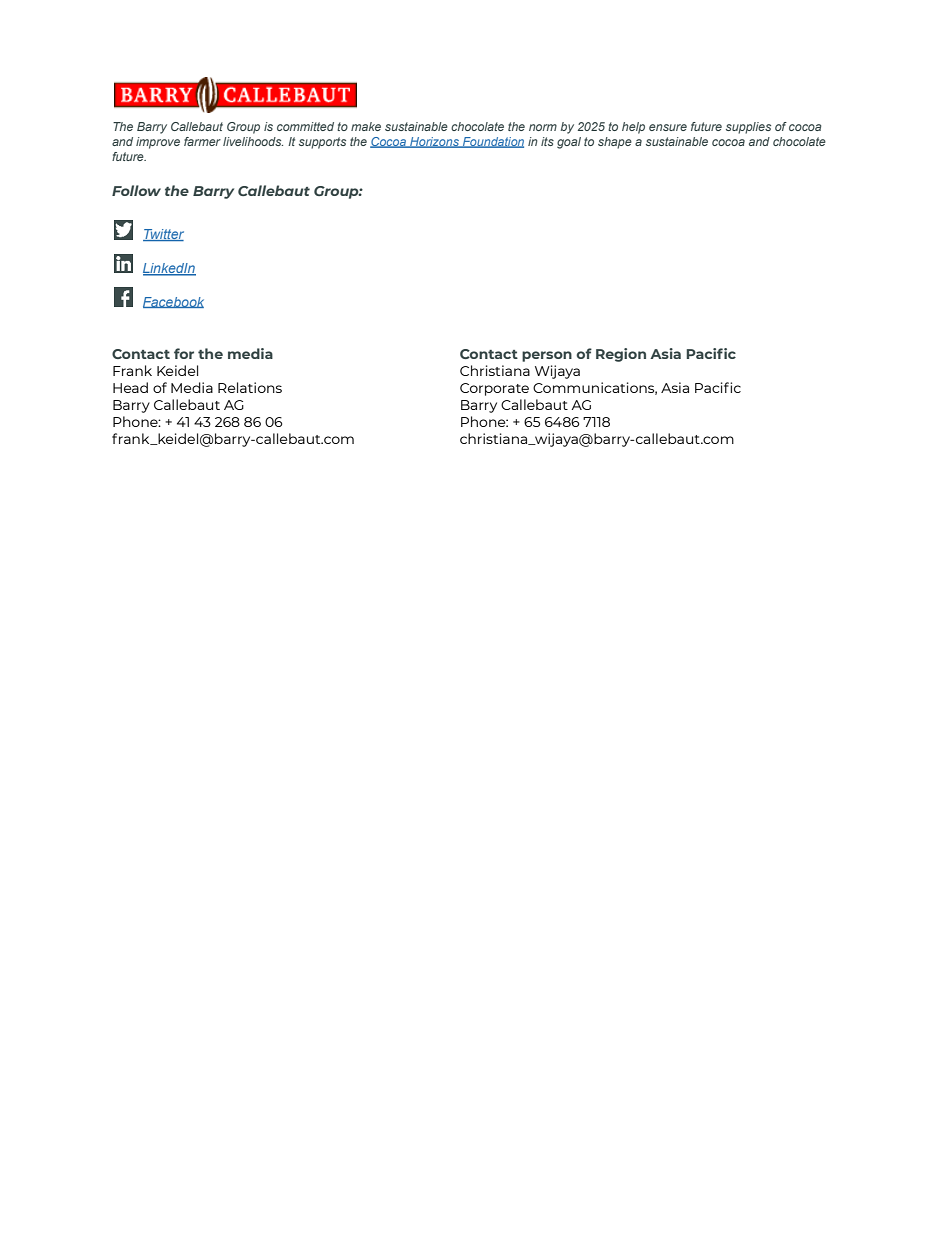  Describe the element at coordinates (163, 235) in the page. I see `Twitter` at that location.
